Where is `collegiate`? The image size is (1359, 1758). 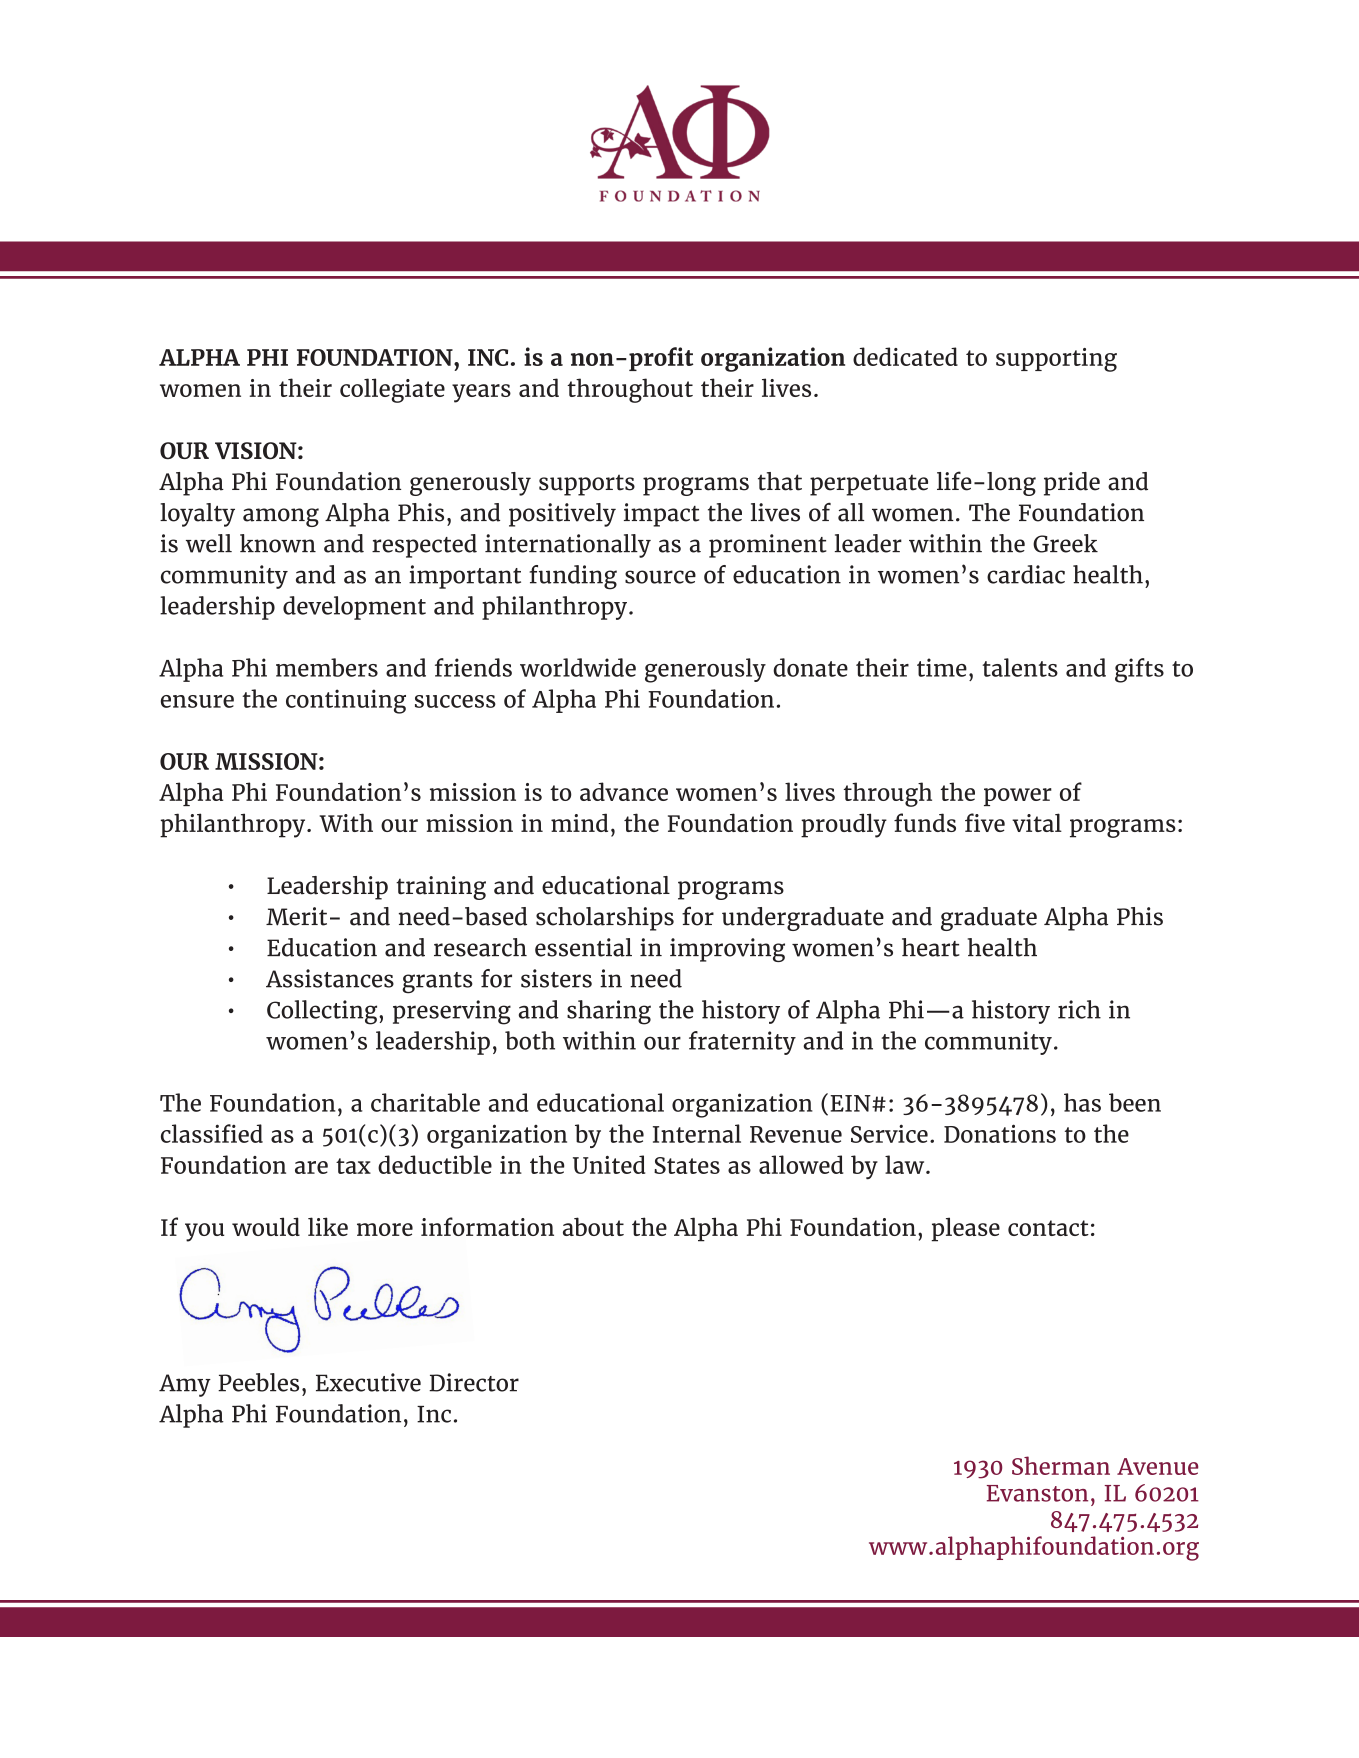 collegiate is located at coordinates (392, 390).
